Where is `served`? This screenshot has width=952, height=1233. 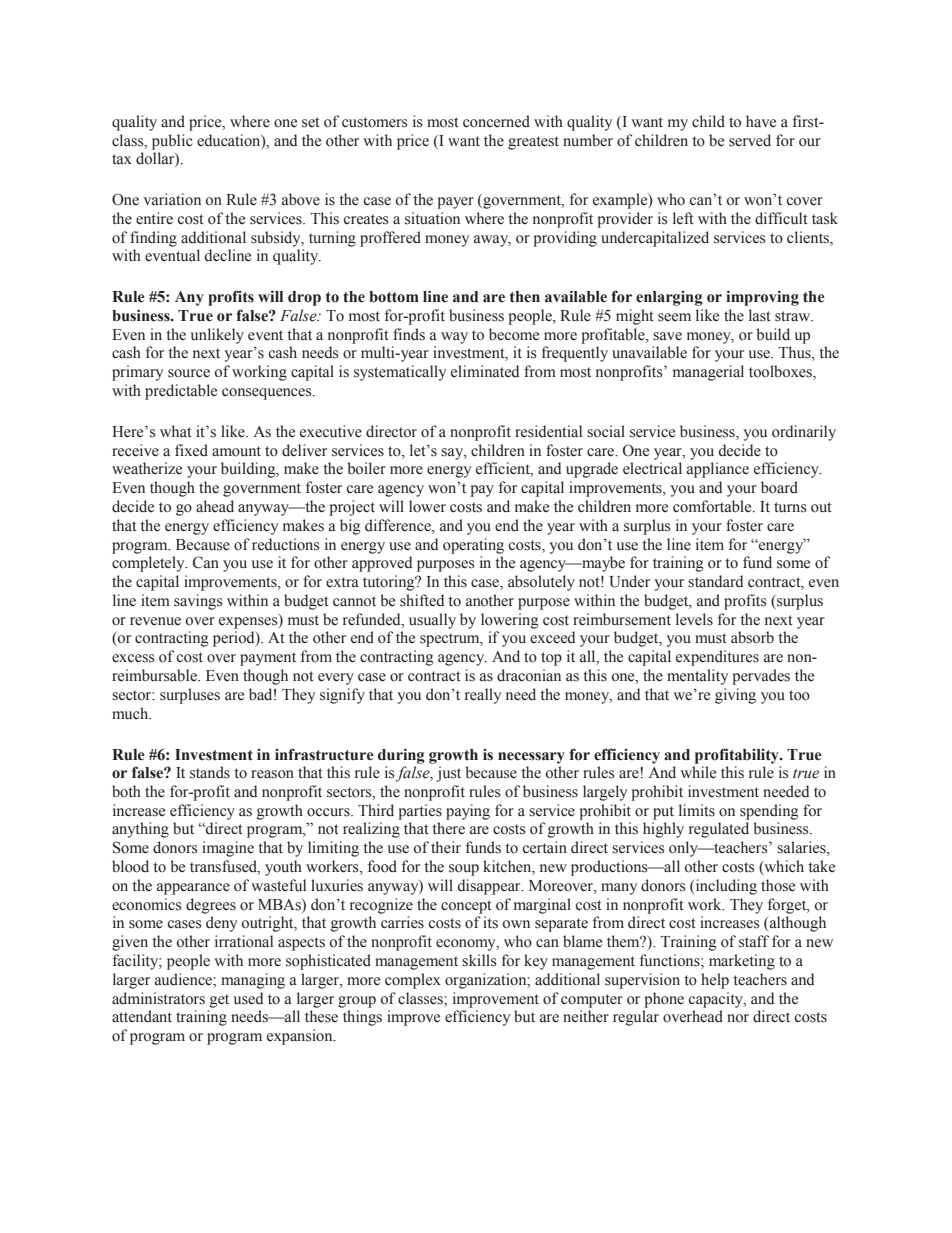
served is located at coordinates (750, 140).
